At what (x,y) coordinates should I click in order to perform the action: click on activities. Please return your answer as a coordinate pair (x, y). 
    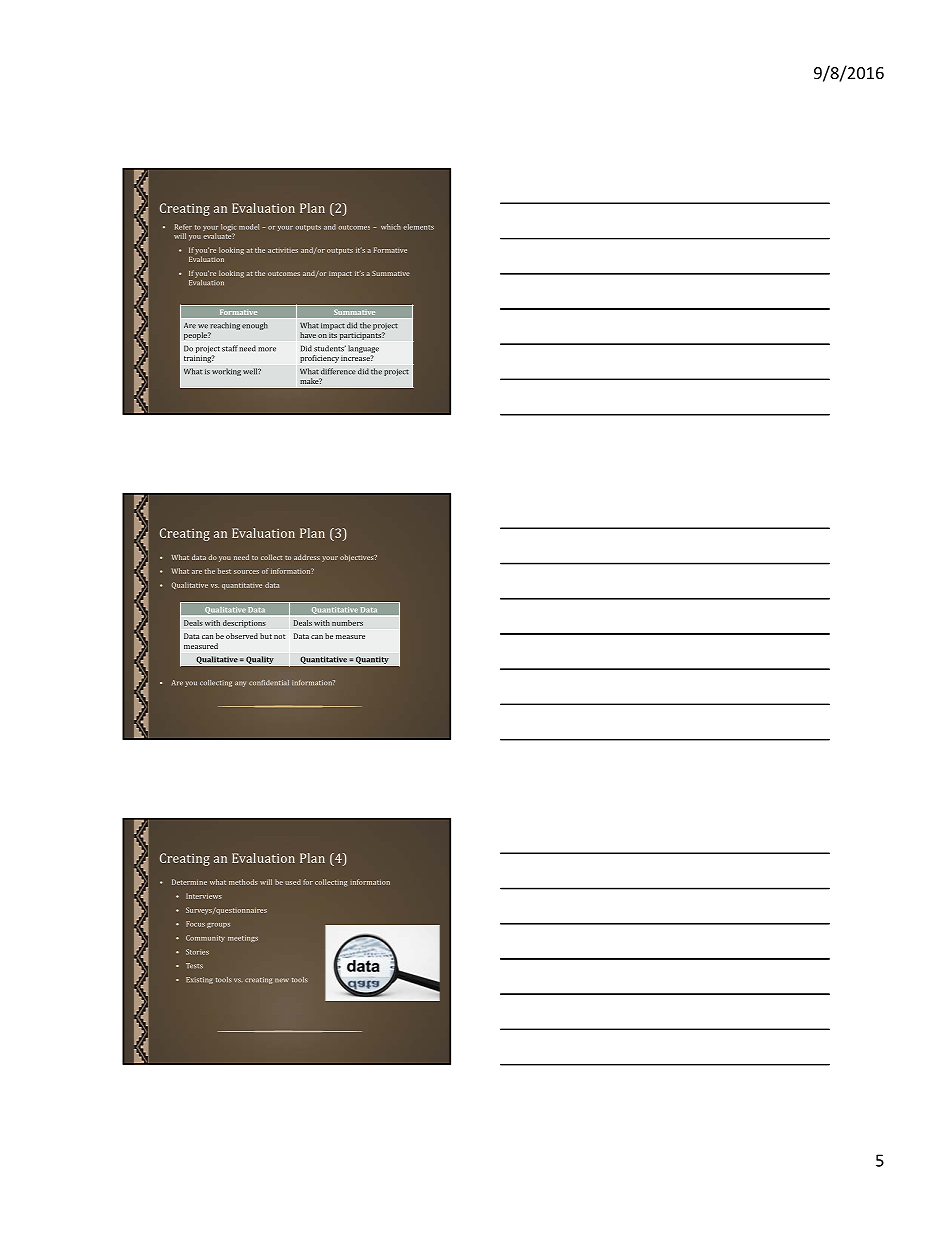
    Looking at the image, I should click on (283, 250).
